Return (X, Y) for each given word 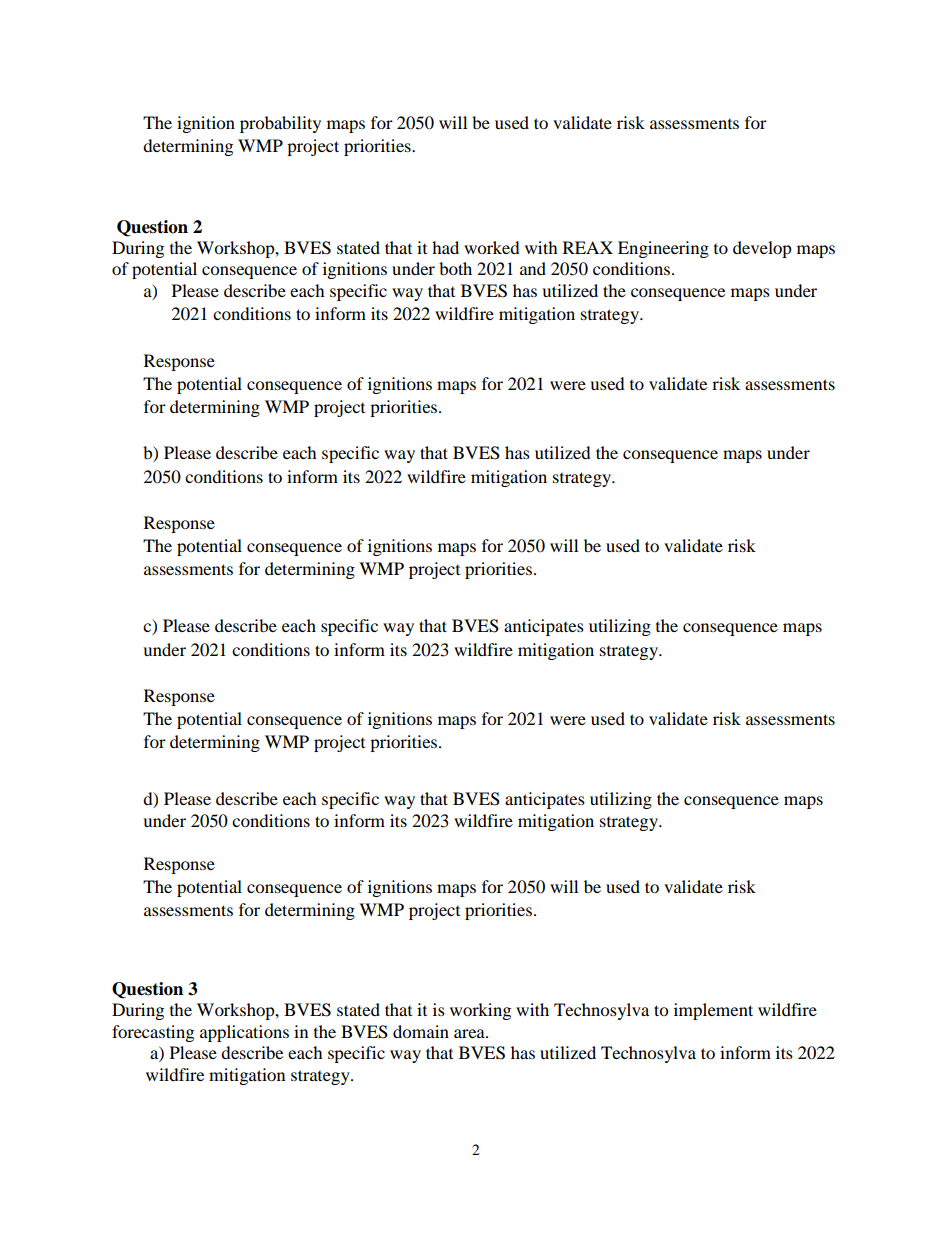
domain (421, 1031)
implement (713, 1011)
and (533, 268)
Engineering (663, 249)
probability (280, 124)
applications (244, 1033)
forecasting (153, 1033)
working (480, 1011)
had (445, 247)
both (455, 268)
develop (762, 249)
